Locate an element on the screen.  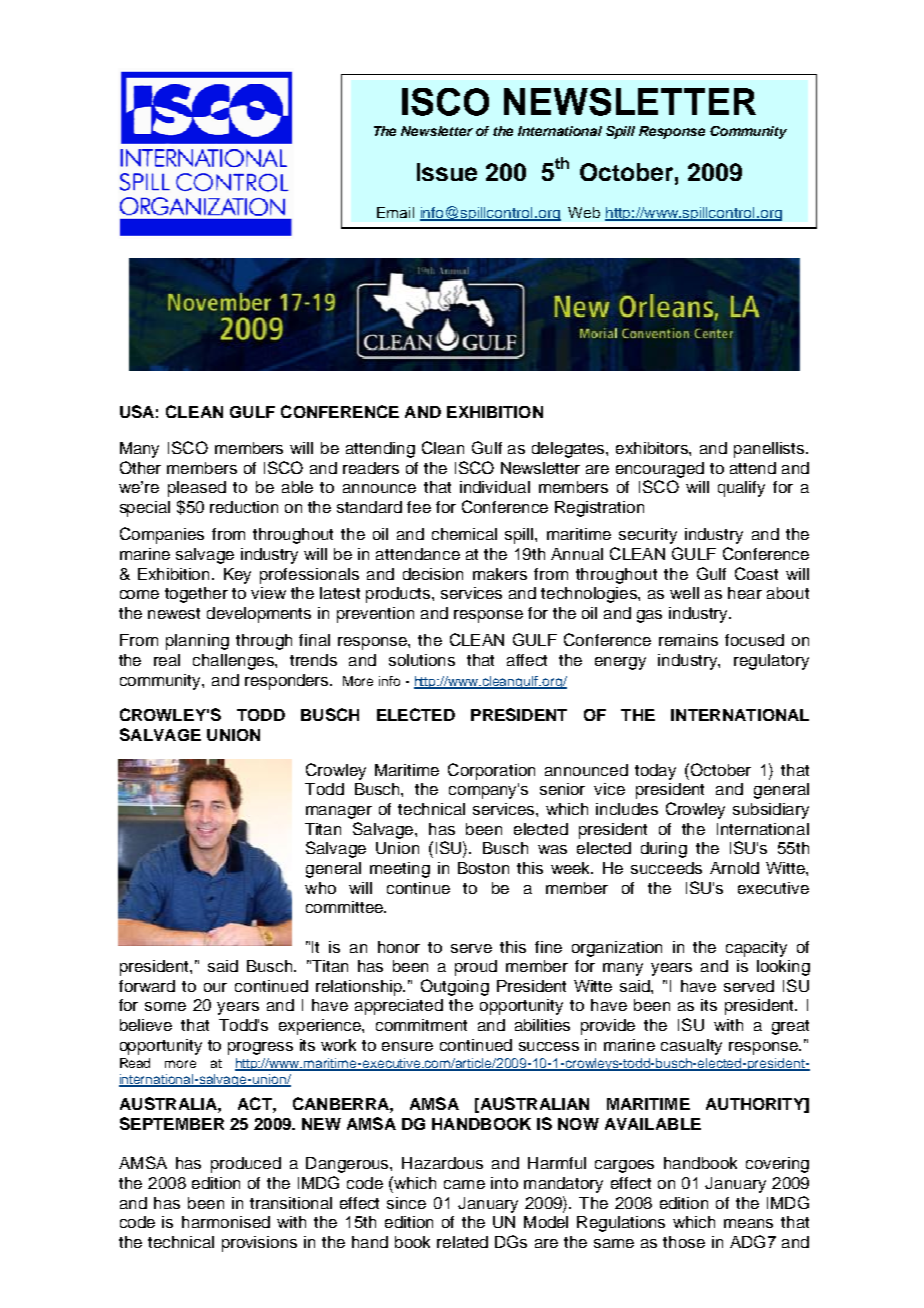
casualty is located at coordinates (691, 1047).
